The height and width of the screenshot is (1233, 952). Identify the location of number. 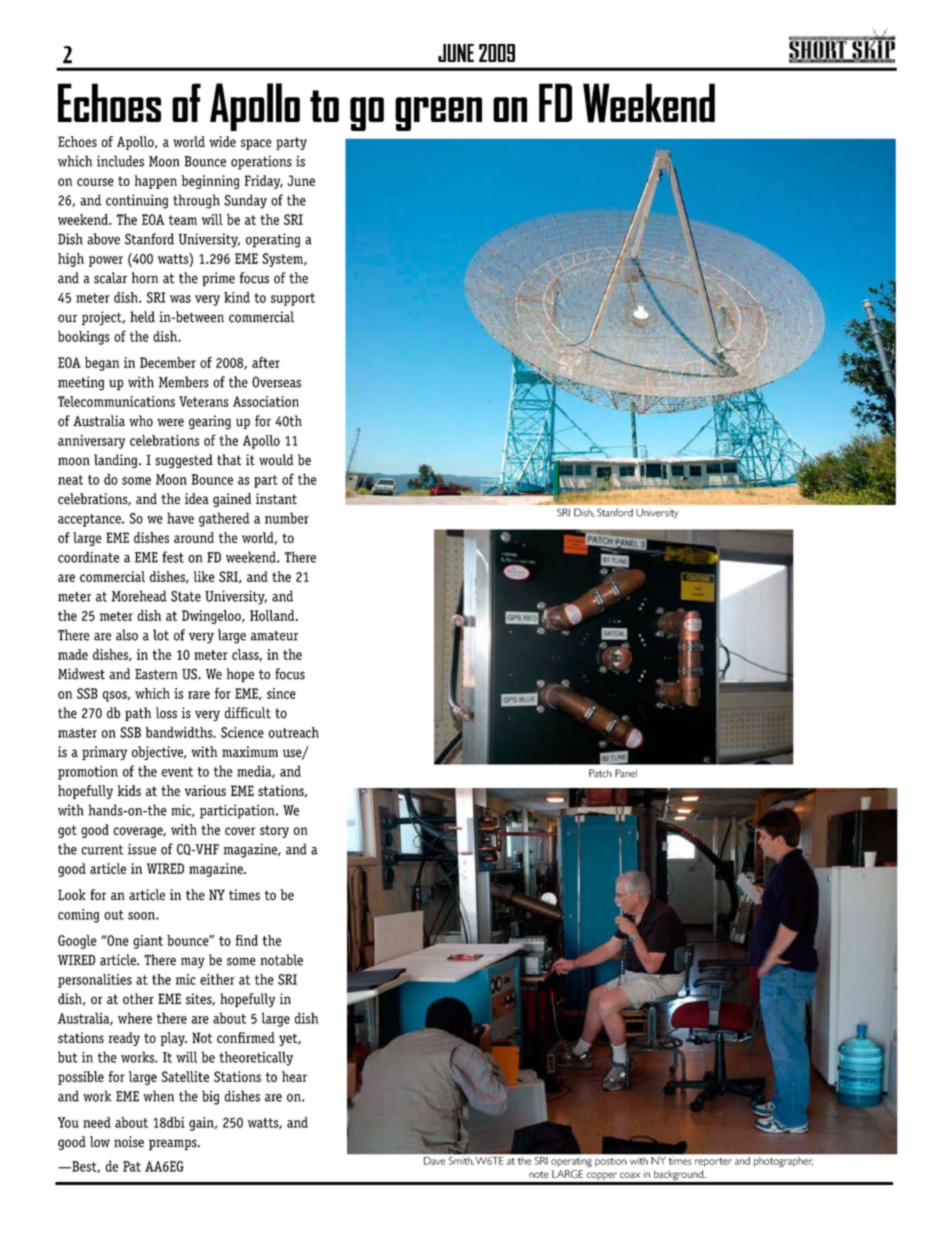
(287, 518).
